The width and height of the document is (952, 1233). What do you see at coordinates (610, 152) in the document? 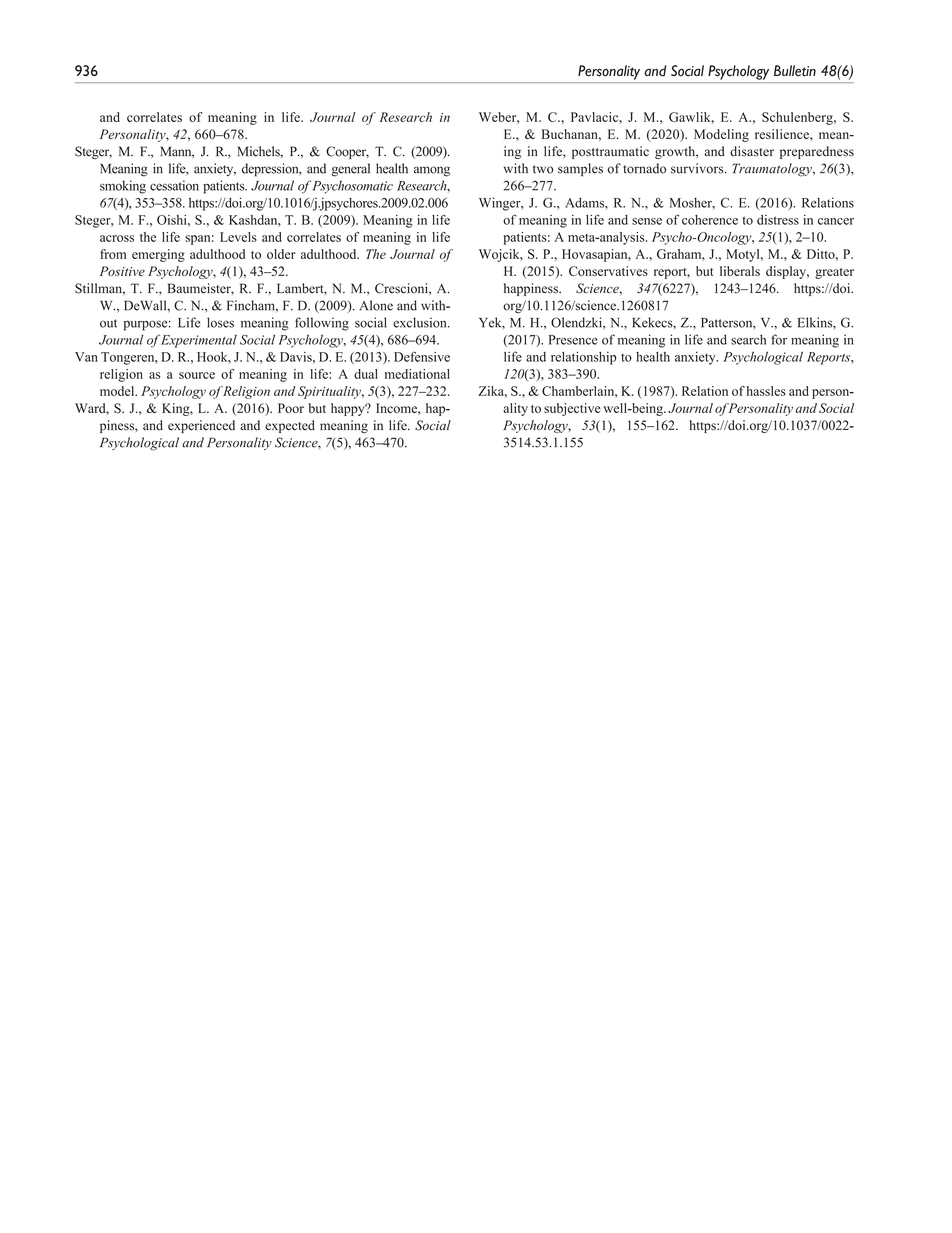
I see `posttraumatic` at bounding box center [610, 152].
